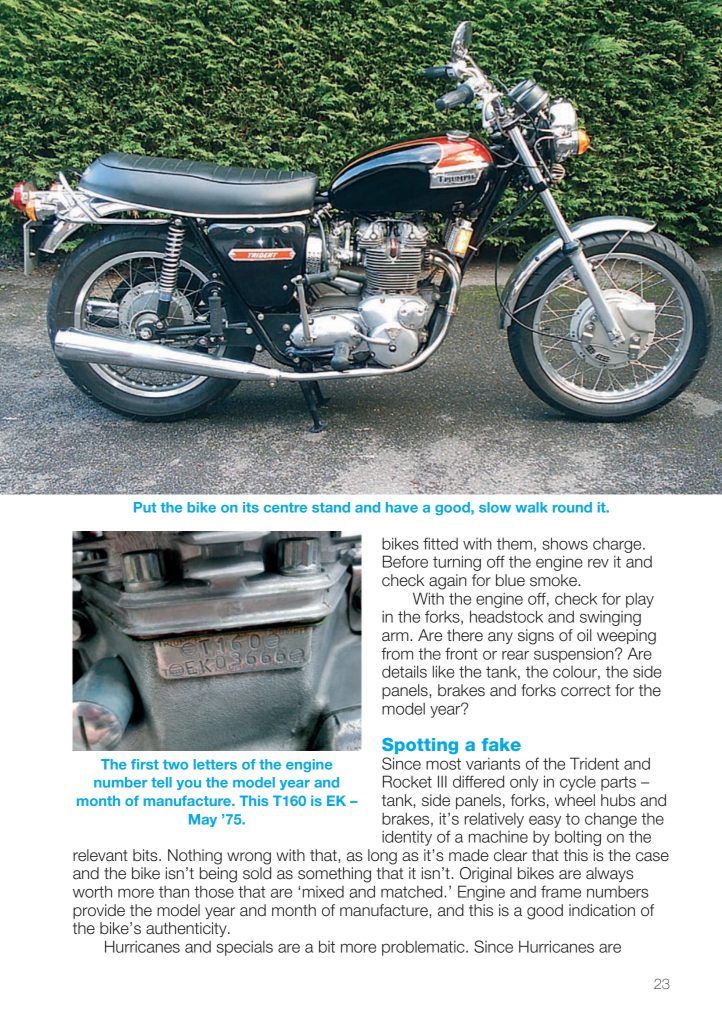 This screenshot has width=722, height=1013. What do you see at coordinates (424, 948) in the screenshot?
I see `problematic` at bounding box center [424, 948].
